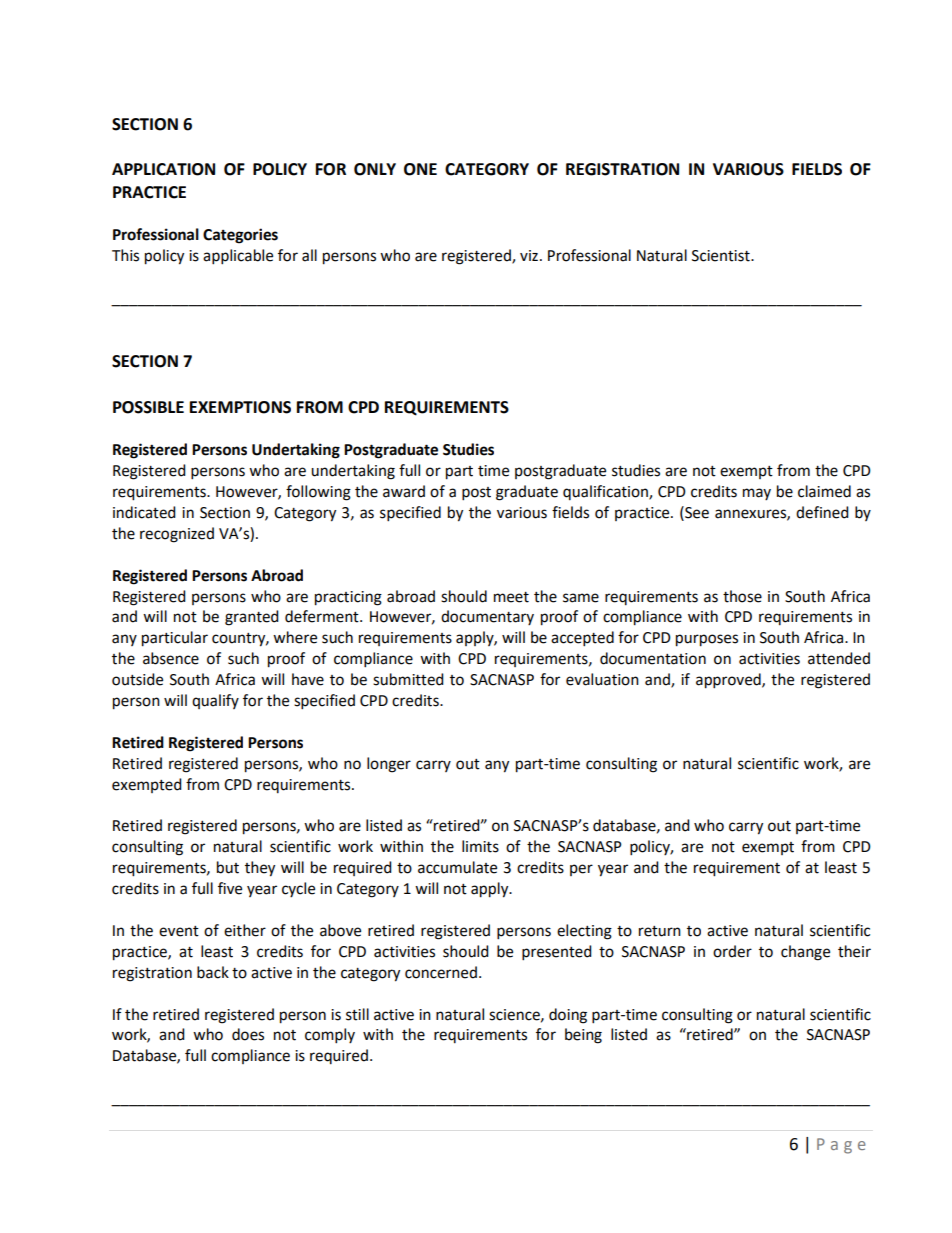  I want to click on approved, so click(729, 681).
